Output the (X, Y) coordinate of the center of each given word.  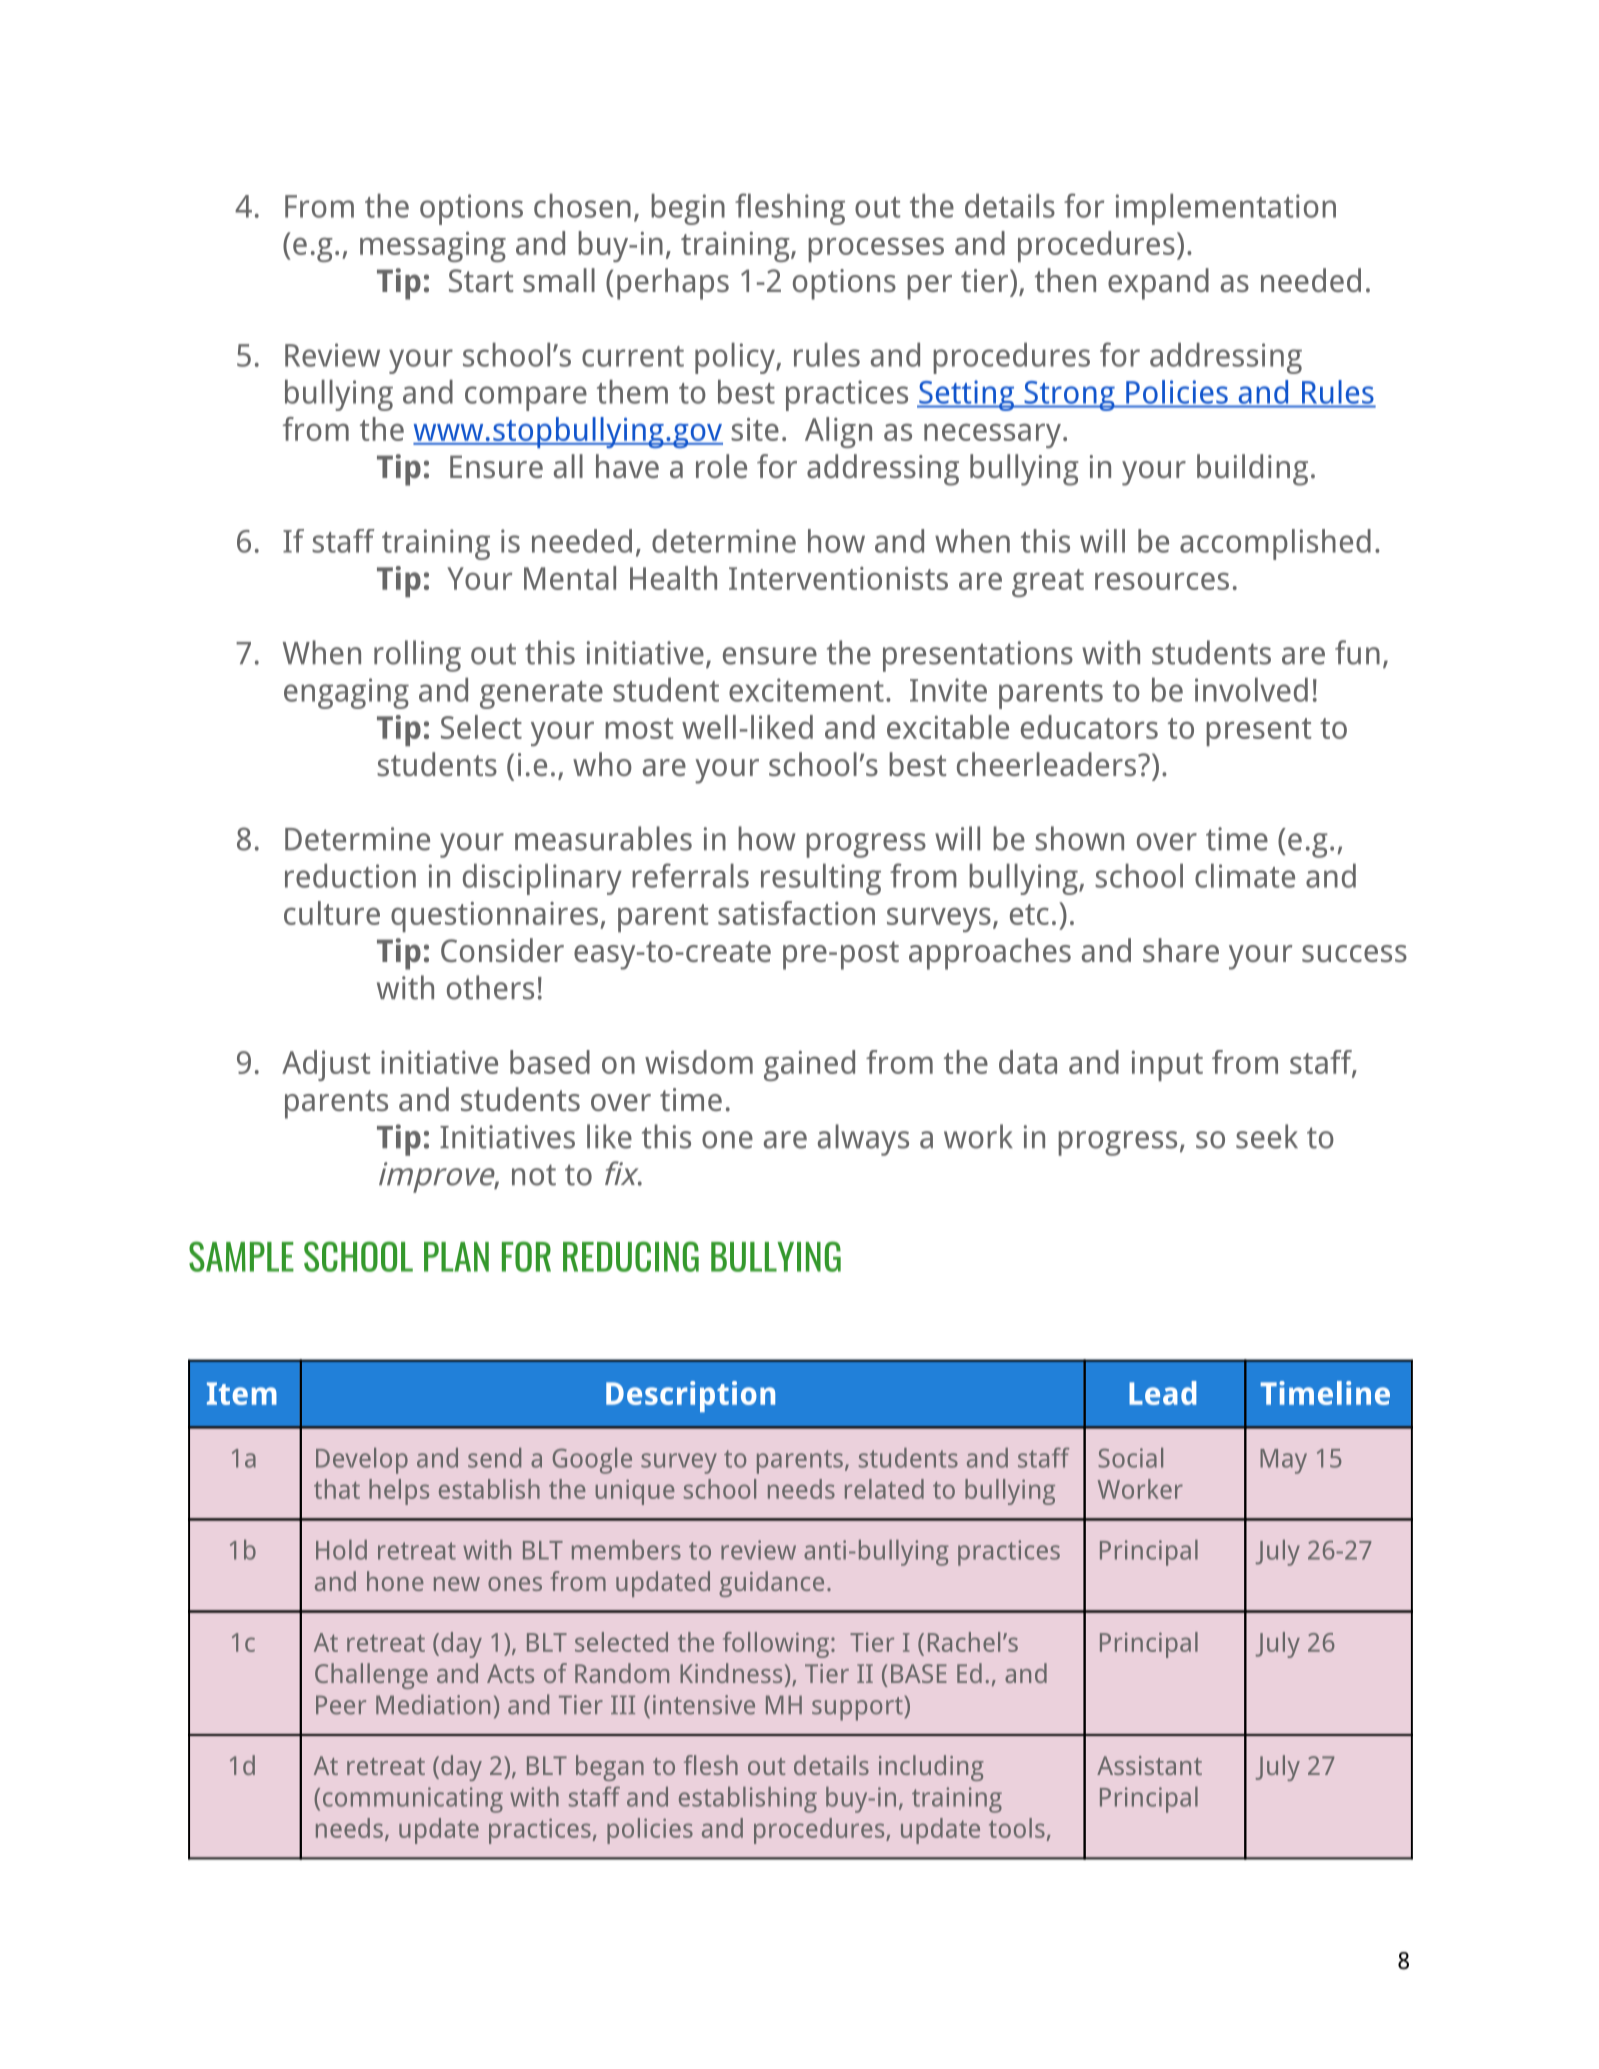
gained (809, 1065)
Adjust (326, 1065)
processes (876, 249)
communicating (413, 1800)
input (1167, 1066)
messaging (433, 247)
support (858, 1708)
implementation (1226, 209)
